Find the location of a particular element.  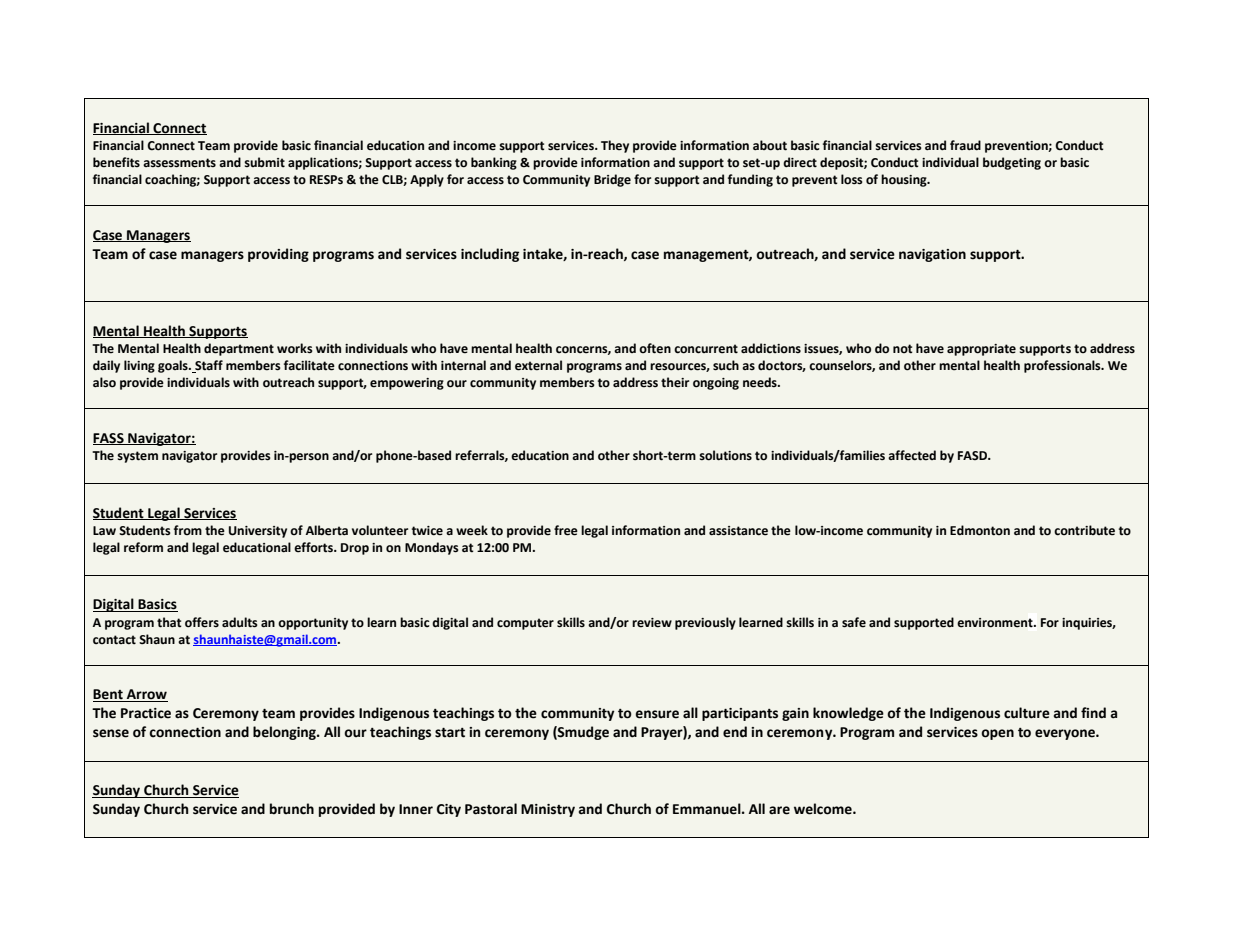

Bridge is located at coordinates (612, 180).
